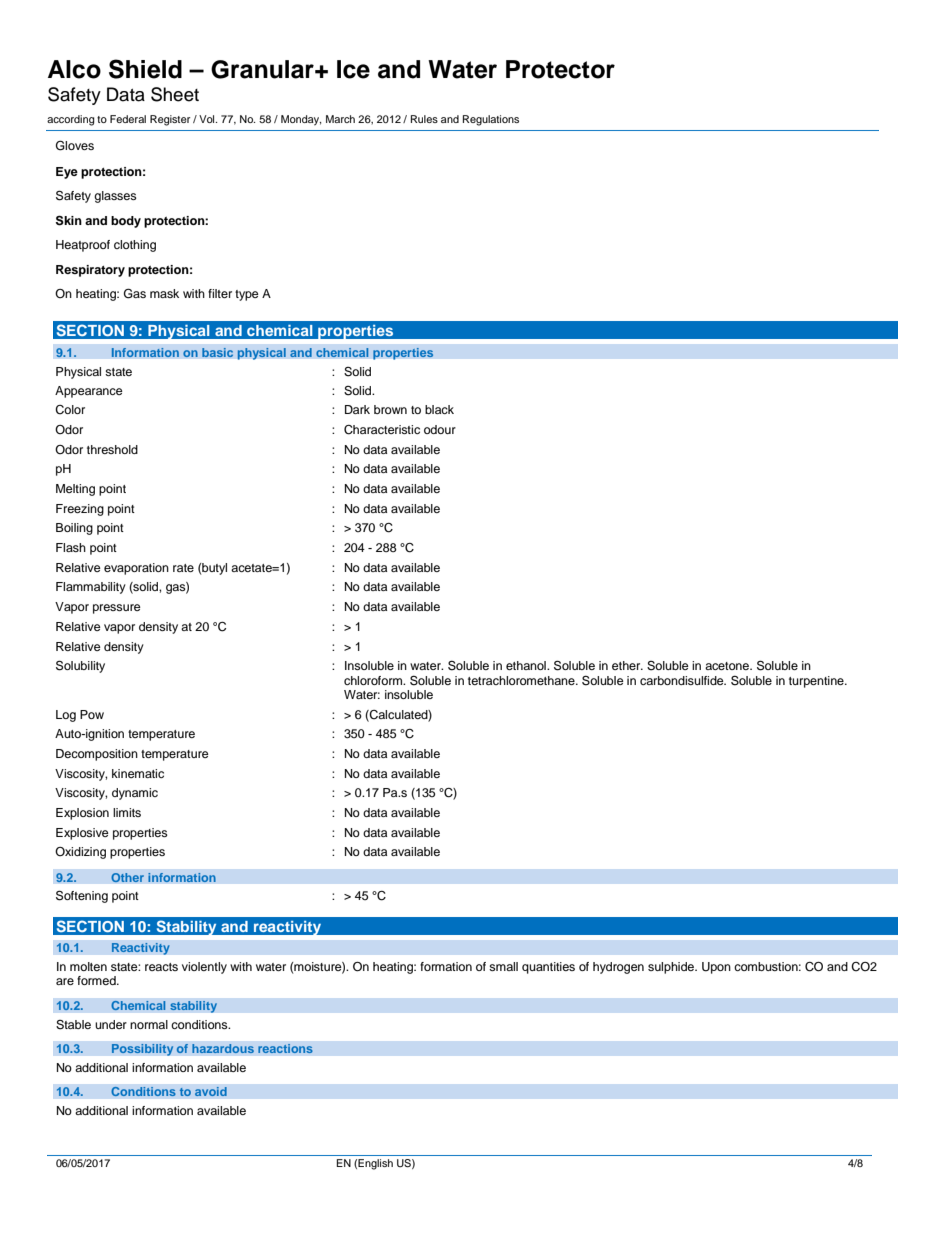 This screenshot has height=1233, width=952. I want to click on Regulations, so click(491, 120).
